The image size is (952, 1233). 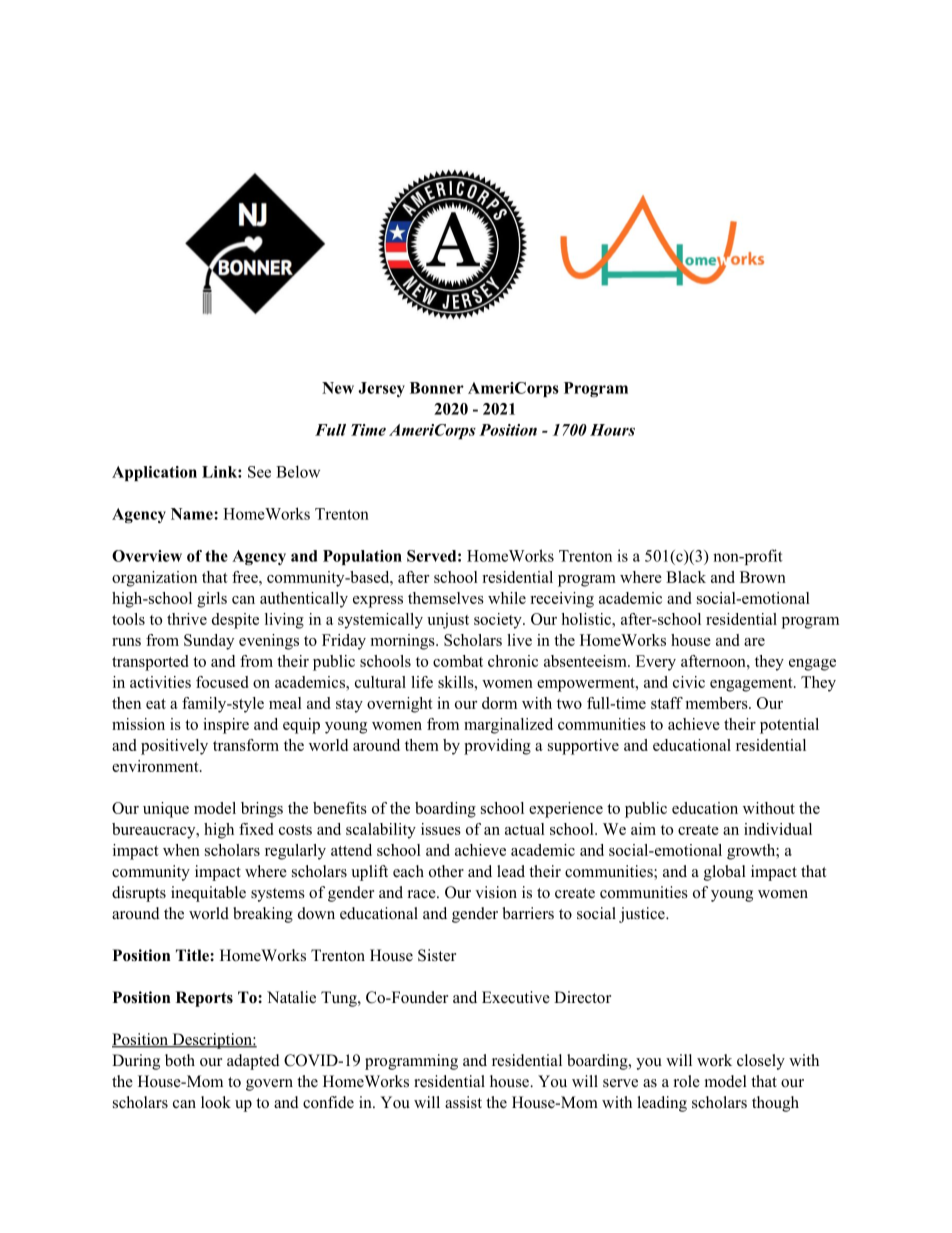 What do you see at coordinates (174, 747) in the page?
I see `positively` at bounding box center [174, 747].
